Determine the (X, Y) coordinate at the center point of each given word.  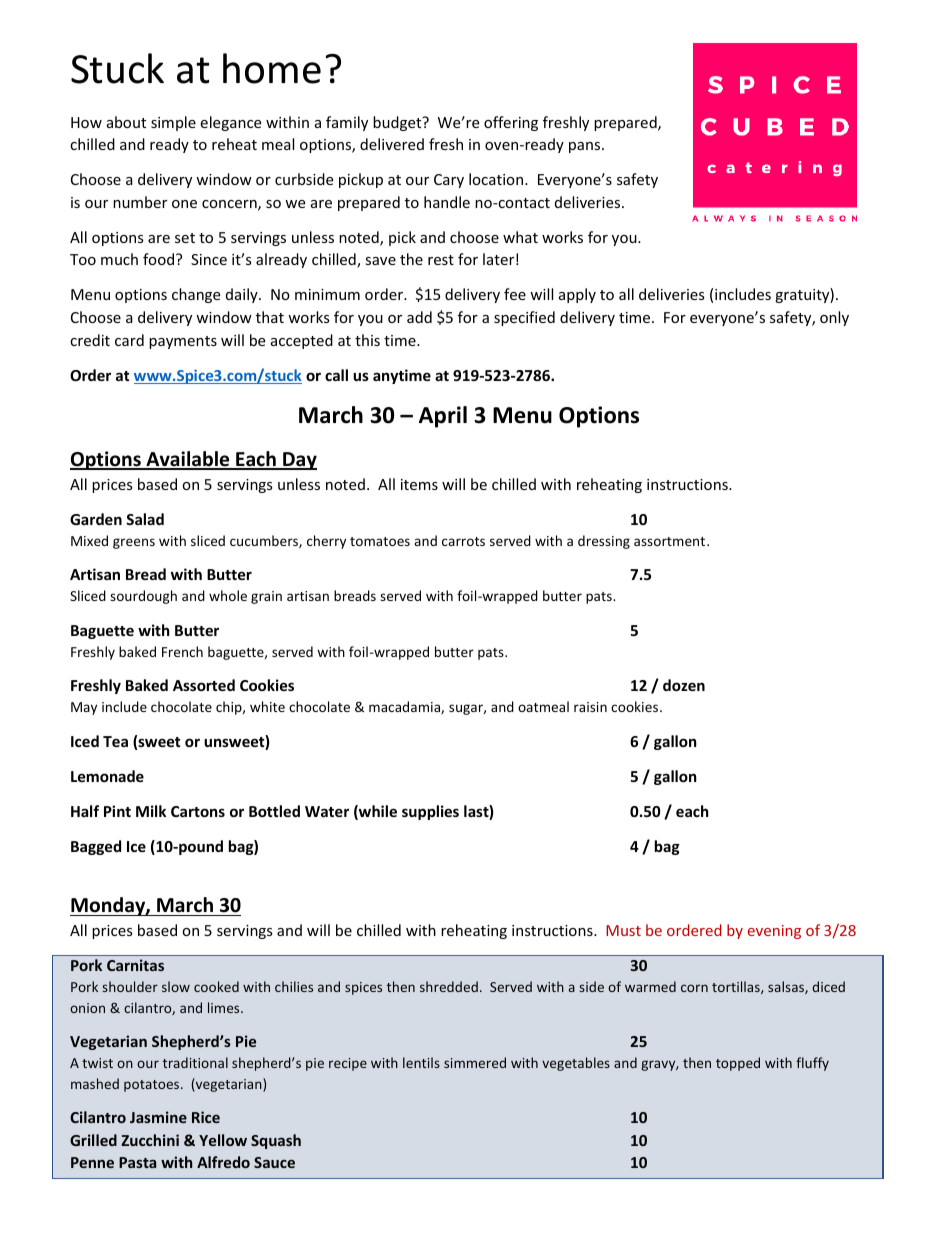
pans (586, 147)
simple (173, 123)
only (834, 318)
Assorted (204, 685)
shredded (449, 986)
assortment (671, 541)
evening (774, 932)
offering (511, 123)
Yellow (223, 1140)
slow (176, 986)
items (419, 484)
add (419, 317)
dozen (684, 685)
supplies (430, 812)
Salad (145, 519)
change (196, 295)
